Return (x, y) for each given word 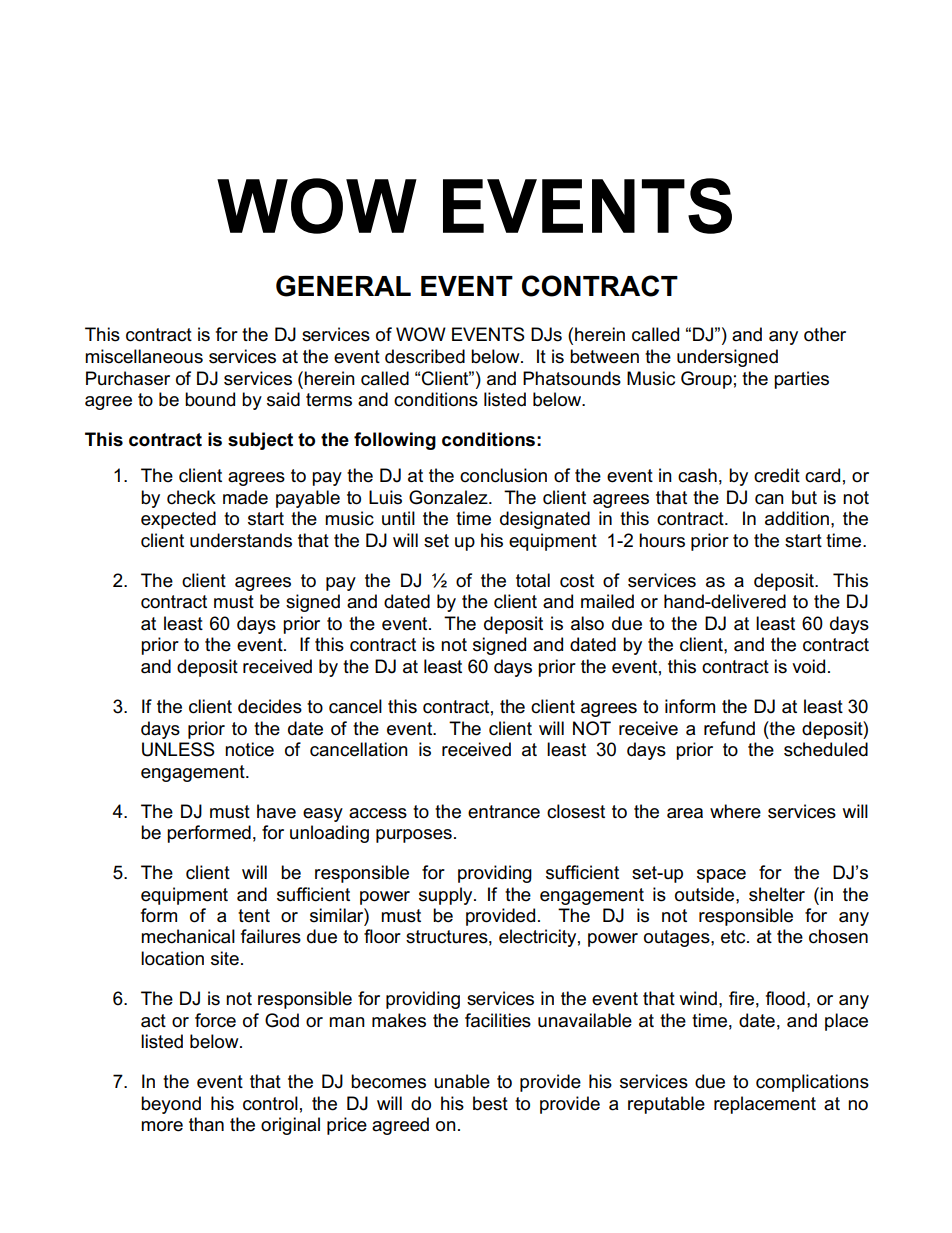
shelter (777, 894)
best (490, 1103)
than (206, 1124)
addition (797, 518)
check (191, 497)
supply (447, 896)
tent (254, 916)
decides (270, 706)
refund (729, 728)
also (587, 623)
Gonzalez (449, 497)
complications (812, 1083)
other (825, 334)
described (425, 356)
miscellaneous (144, 356)
